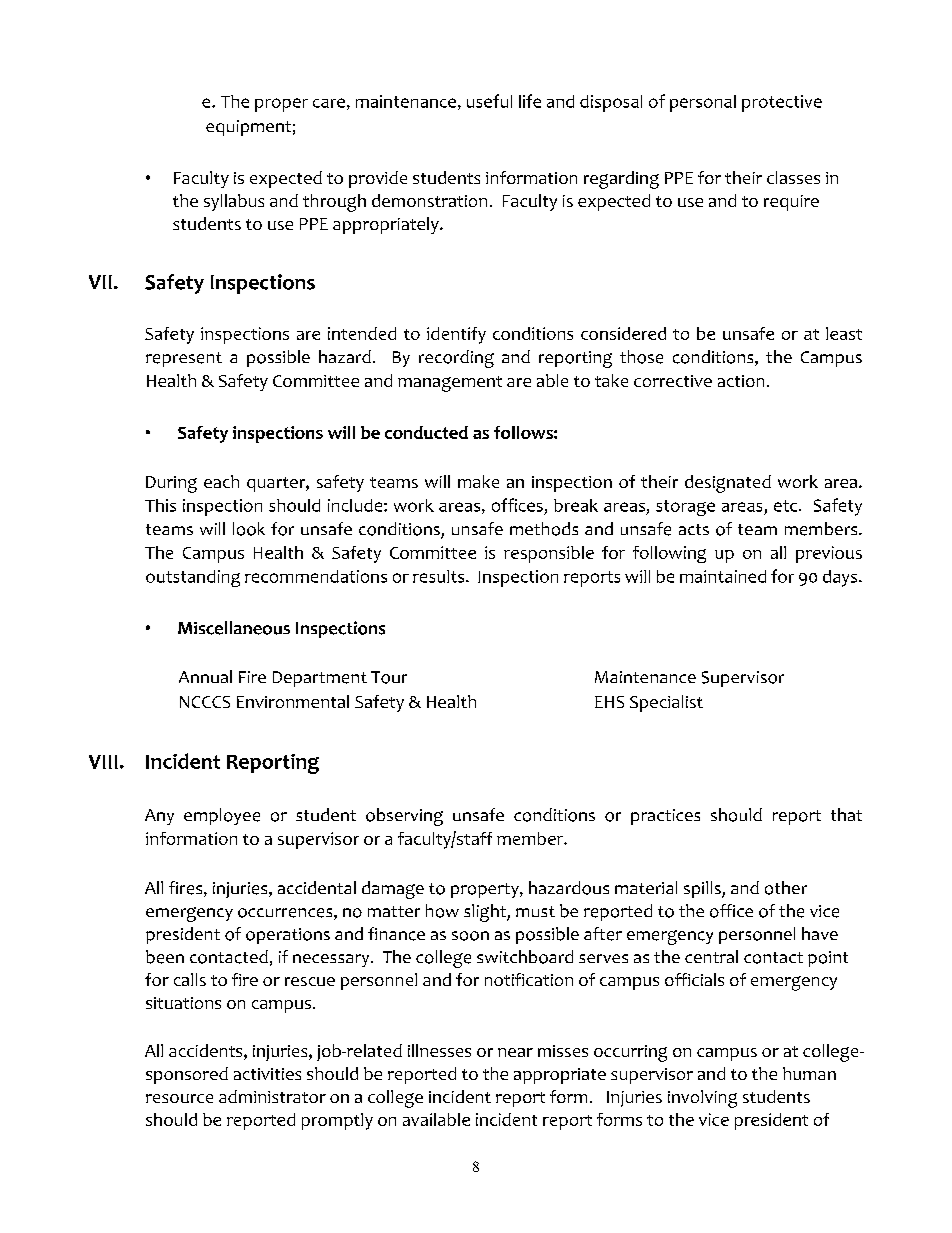 The width and height of the screenshot is (952, 1233). What do you see at coordinates (782, 103) in the screenshot?
I see `protective` at bounding box center [782, 103].
